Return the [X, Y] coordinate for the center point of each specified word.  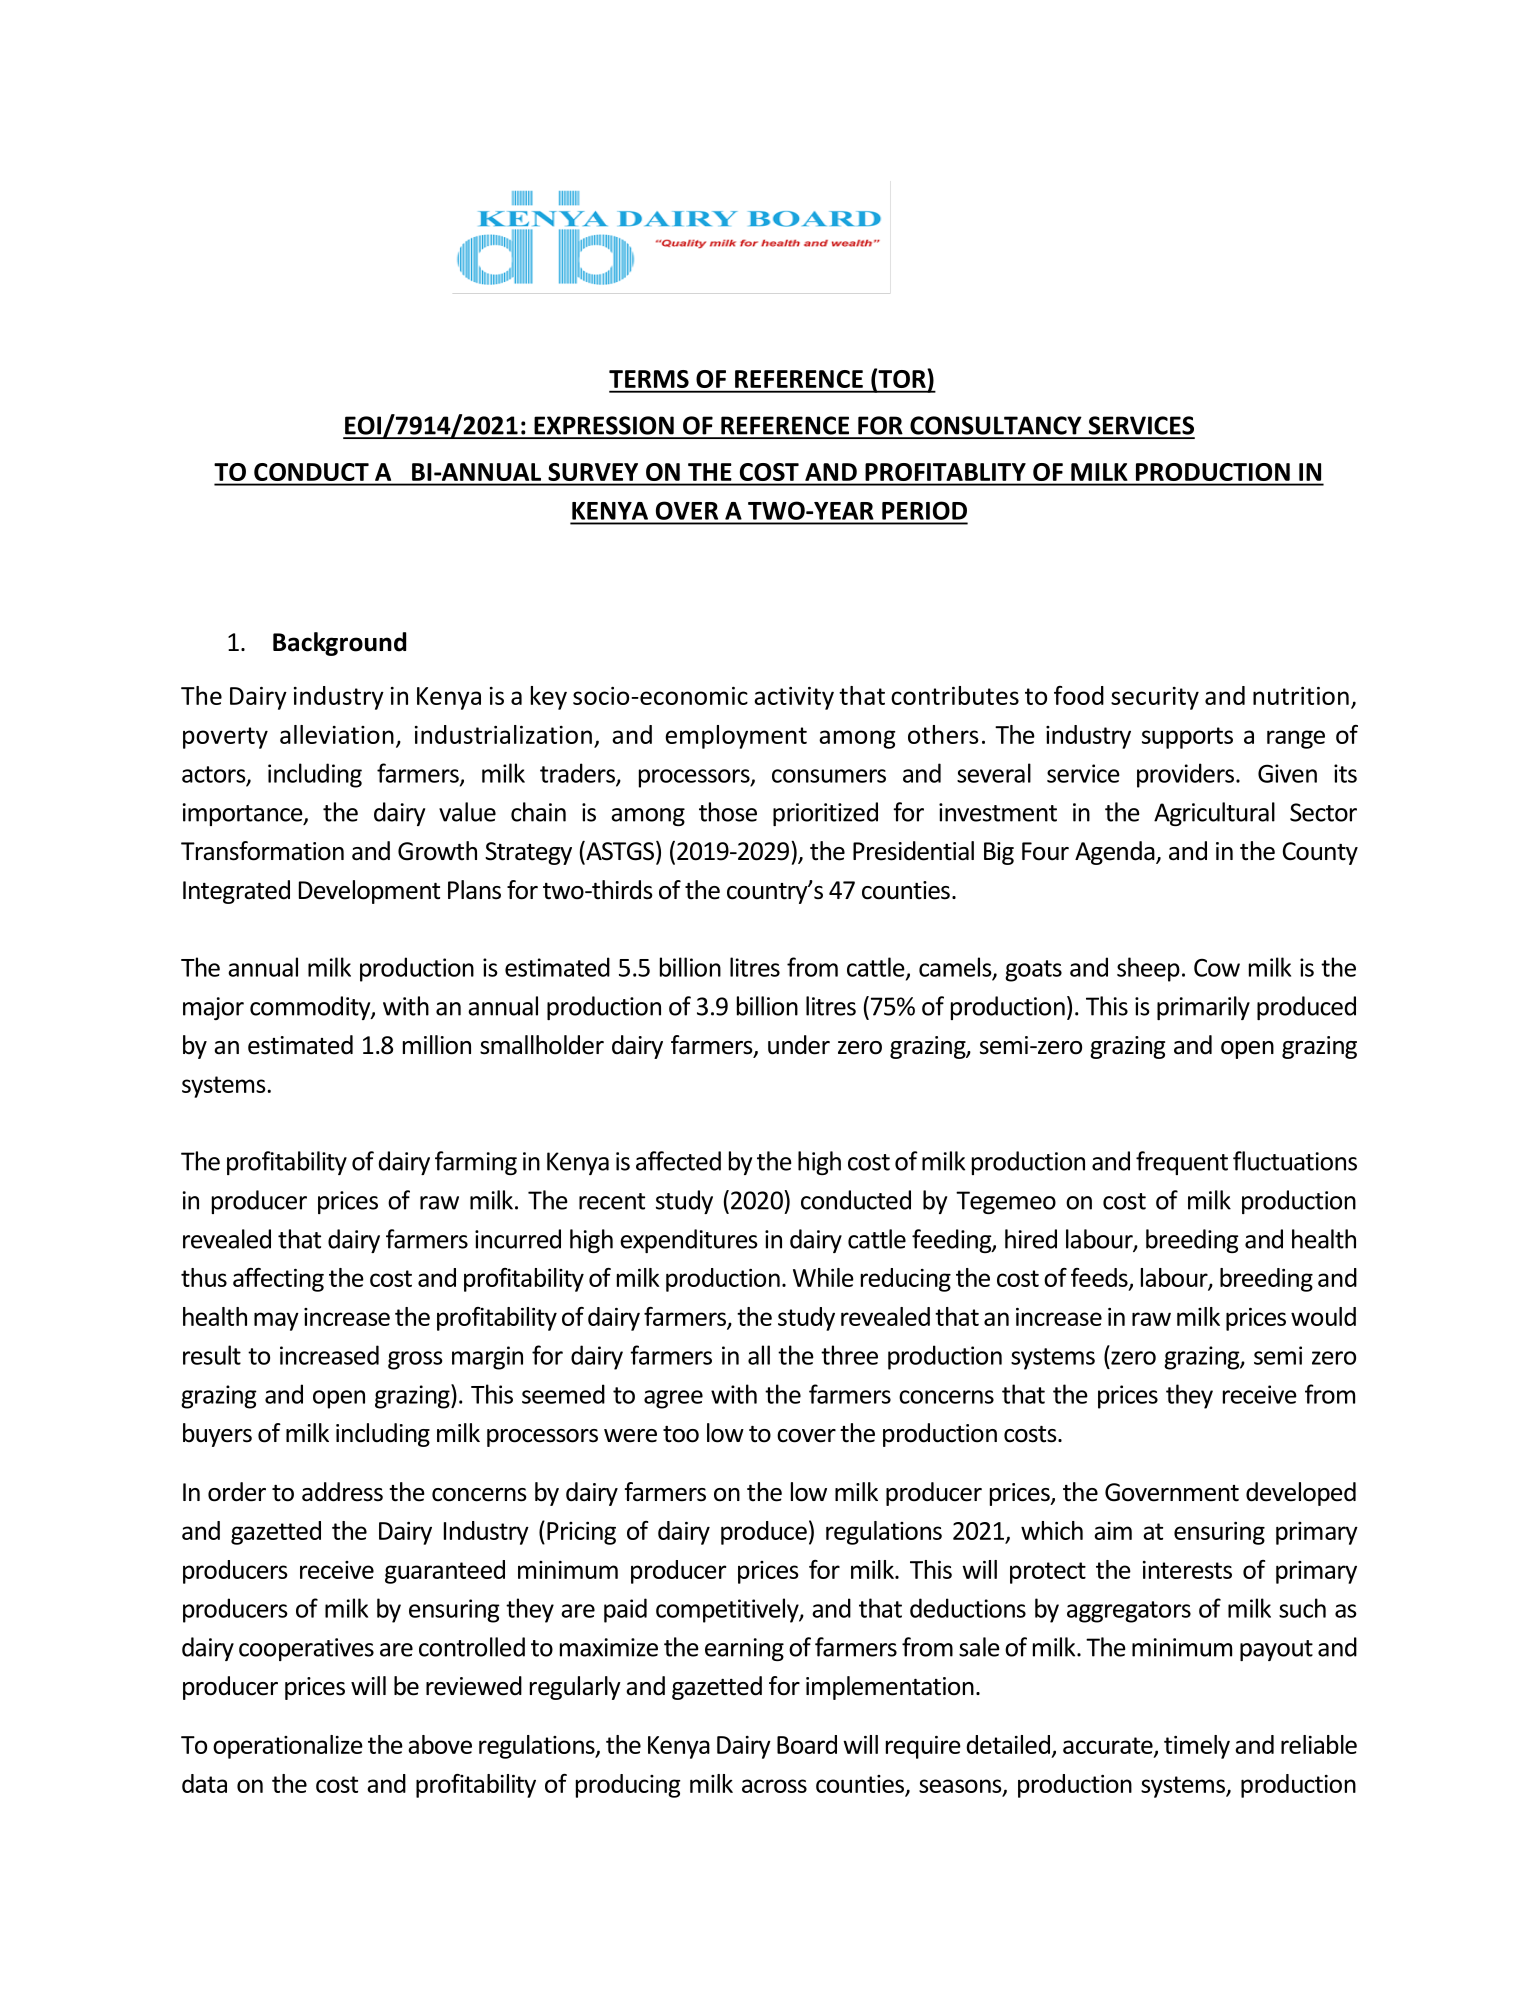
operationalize [288, 1747]
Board [807, 1744]
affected [678, 1161]
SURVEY [593, 472]
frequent [1182, 1163]
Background [339, 644]
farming [476, 1163]
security [1155, 698]
